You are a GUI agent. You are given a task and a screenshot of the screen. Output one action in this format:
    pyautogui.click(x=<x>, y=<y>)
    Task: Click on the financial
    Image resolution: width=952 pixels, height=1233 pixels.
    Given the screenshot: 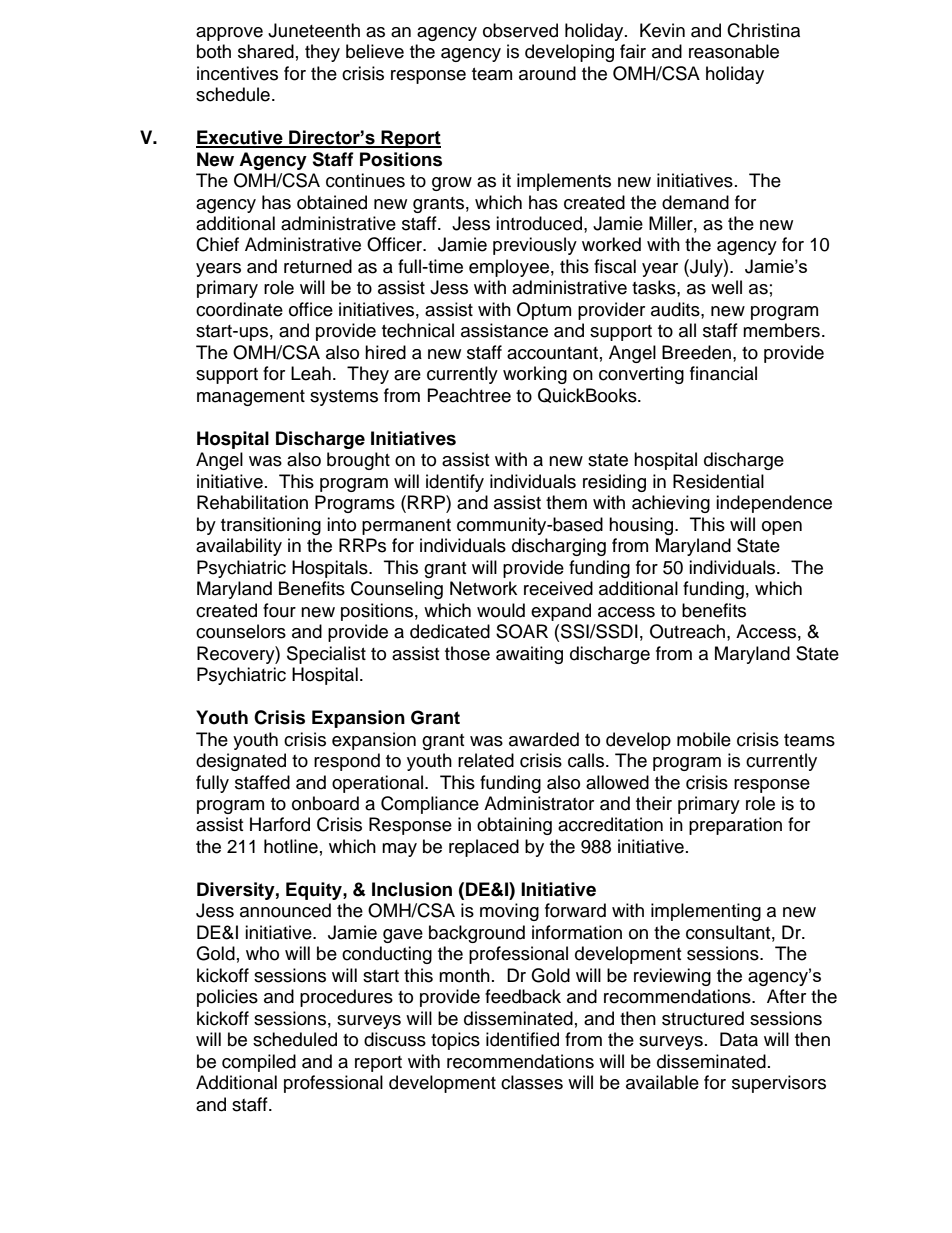 What is the action you would take?
    pyautogui.click(x=723, y=373)
